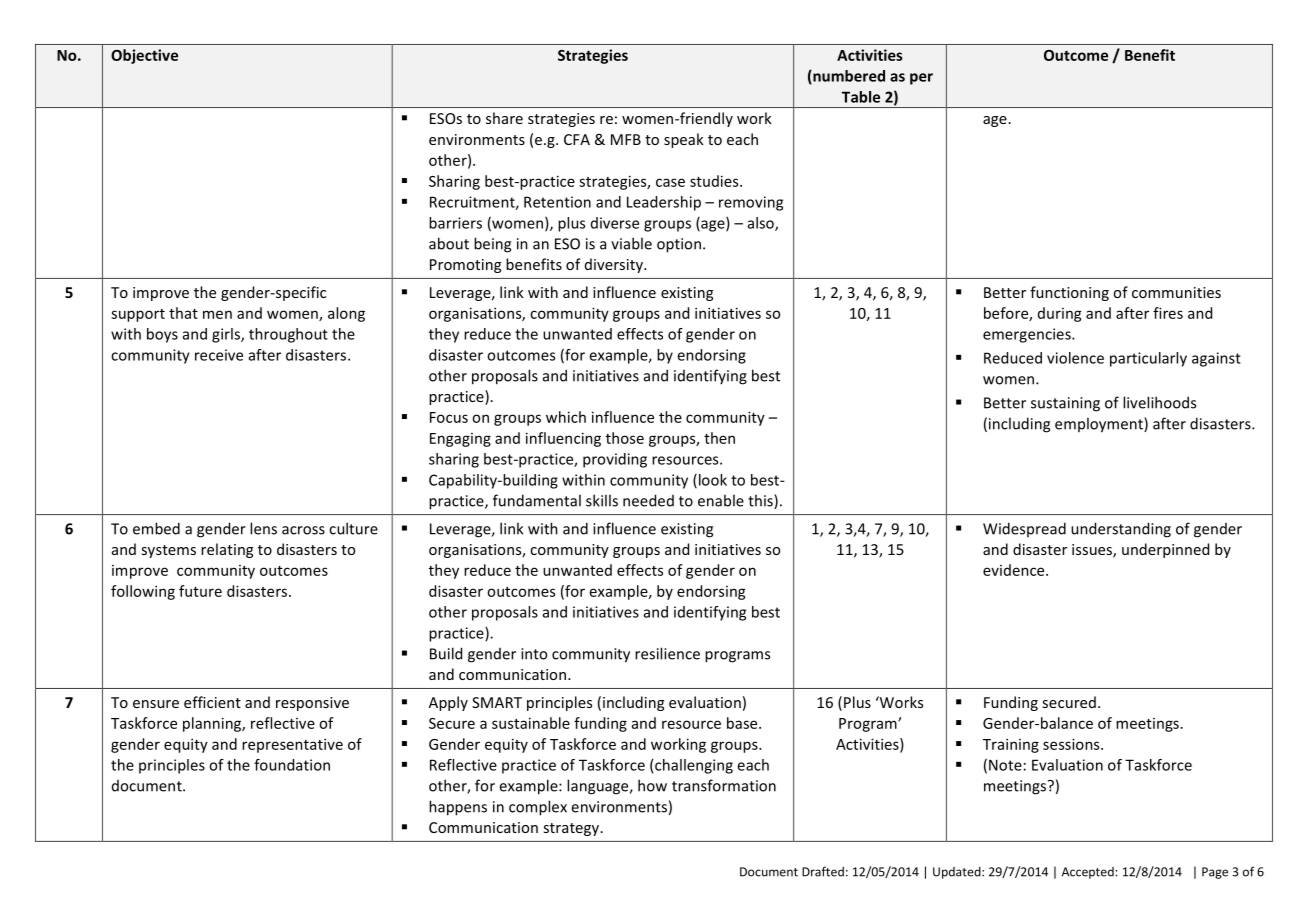 The image size is (1308, 924). Describe the element at coordinates (684, 140) in the screenshot. I see `speak` at that location.
